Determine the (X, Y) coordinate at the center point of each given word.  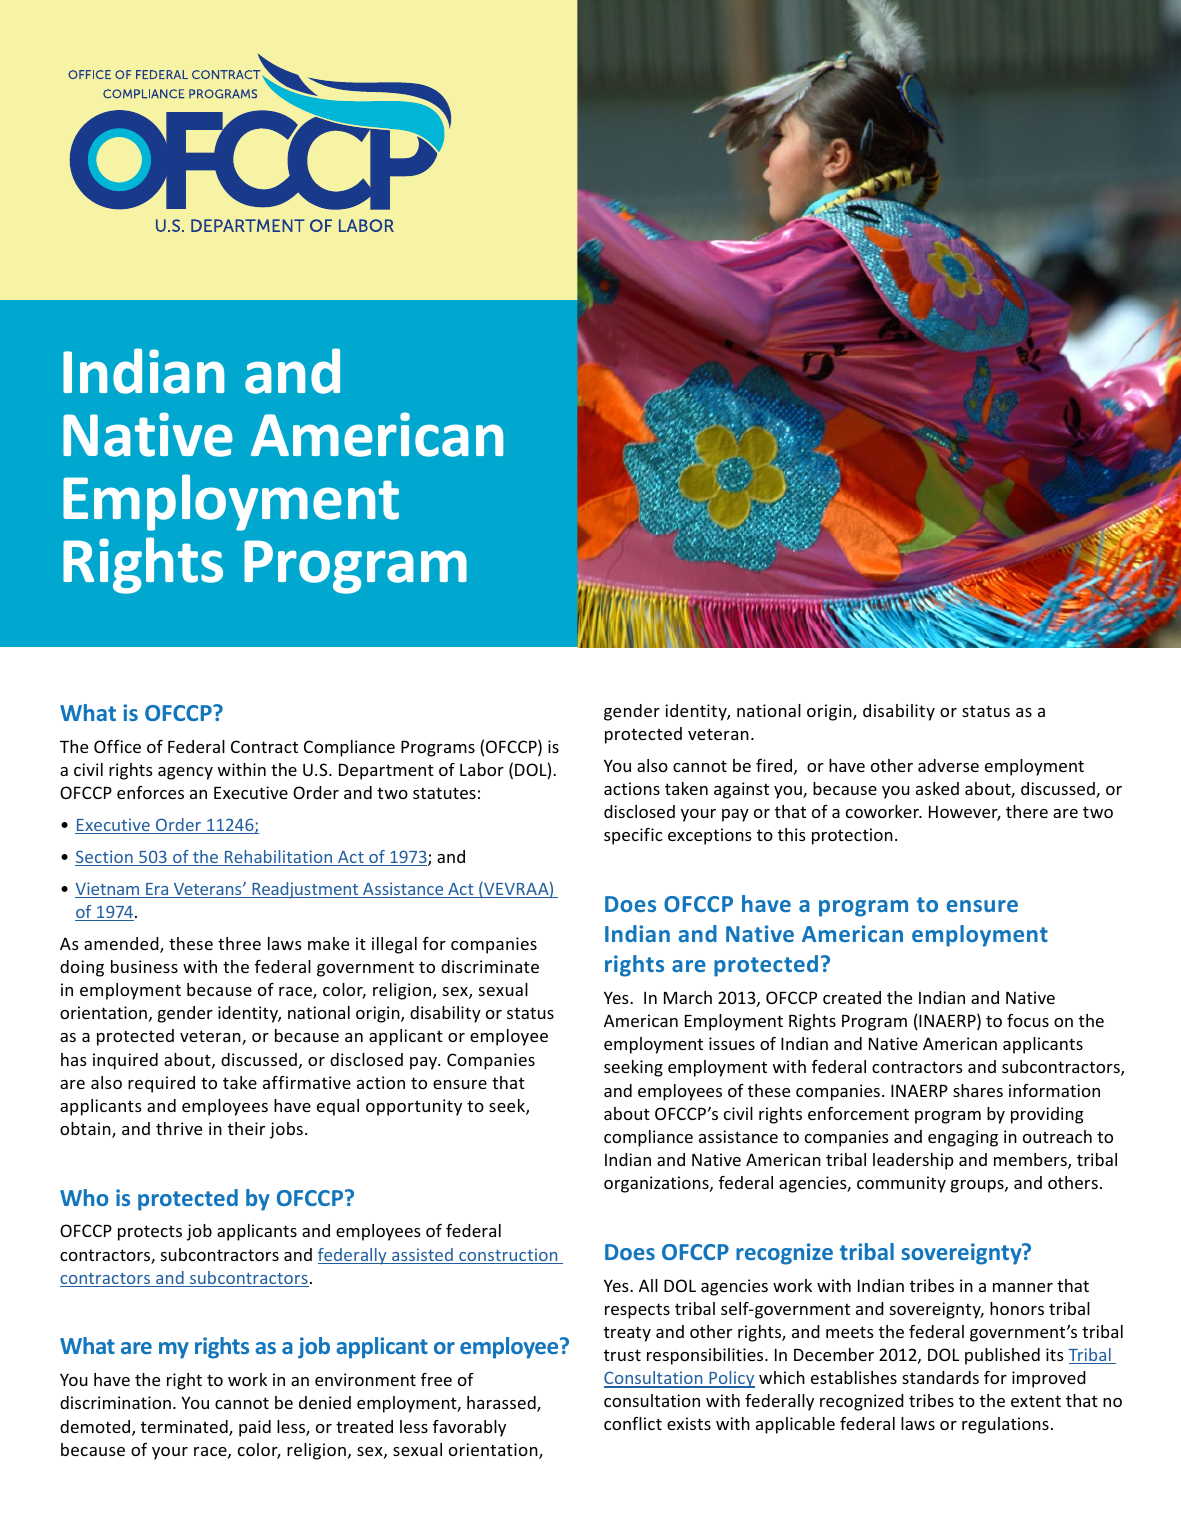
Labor (482, 769)
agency (185, 773)
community (901, 1184)
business (144, 966)
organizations (657, 1184)
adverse (948, 765)
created (852, 997)
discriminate (490, 966)
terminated (185, 1428)
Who (84, 1197)
